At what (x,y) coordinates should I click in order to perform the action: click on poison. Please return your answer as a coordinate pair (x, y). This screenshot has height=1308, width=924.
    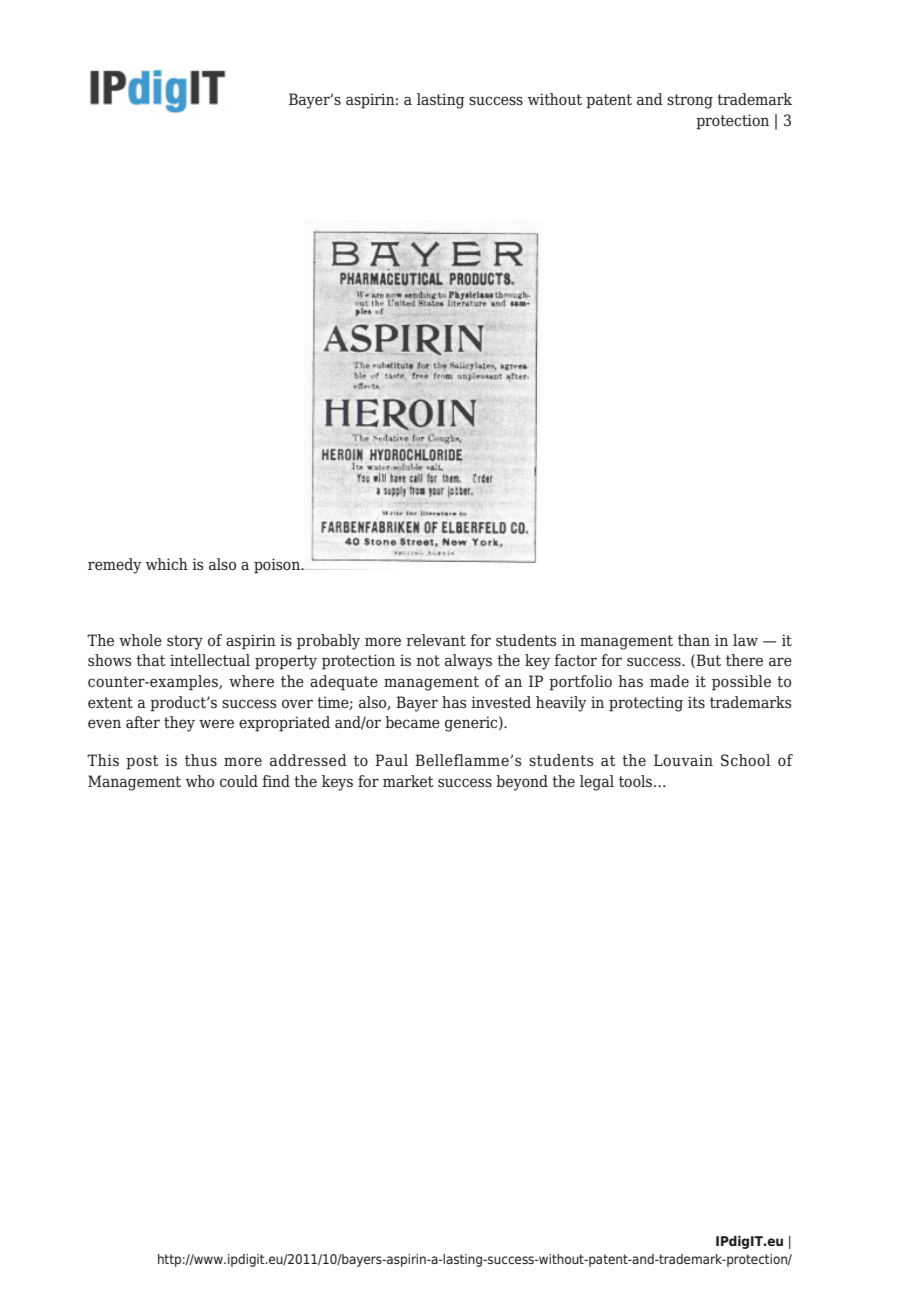
    Looking at the image, I should click on (278, 566).
